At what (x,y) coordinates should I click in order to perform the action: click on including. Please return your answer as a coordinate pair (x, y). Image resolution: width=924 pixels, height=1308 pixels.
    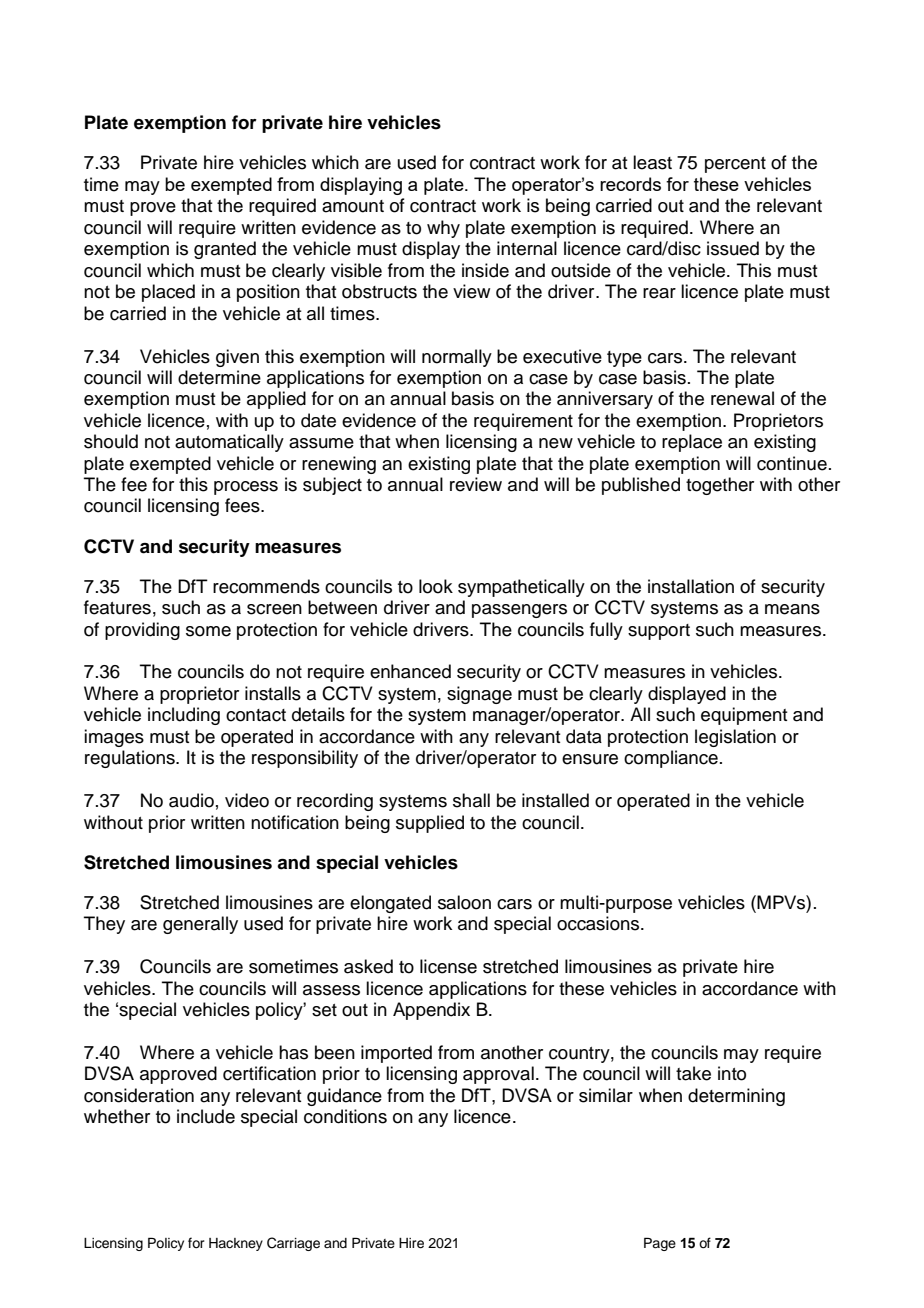
    Looking at the image, I should click on (184, 716).
